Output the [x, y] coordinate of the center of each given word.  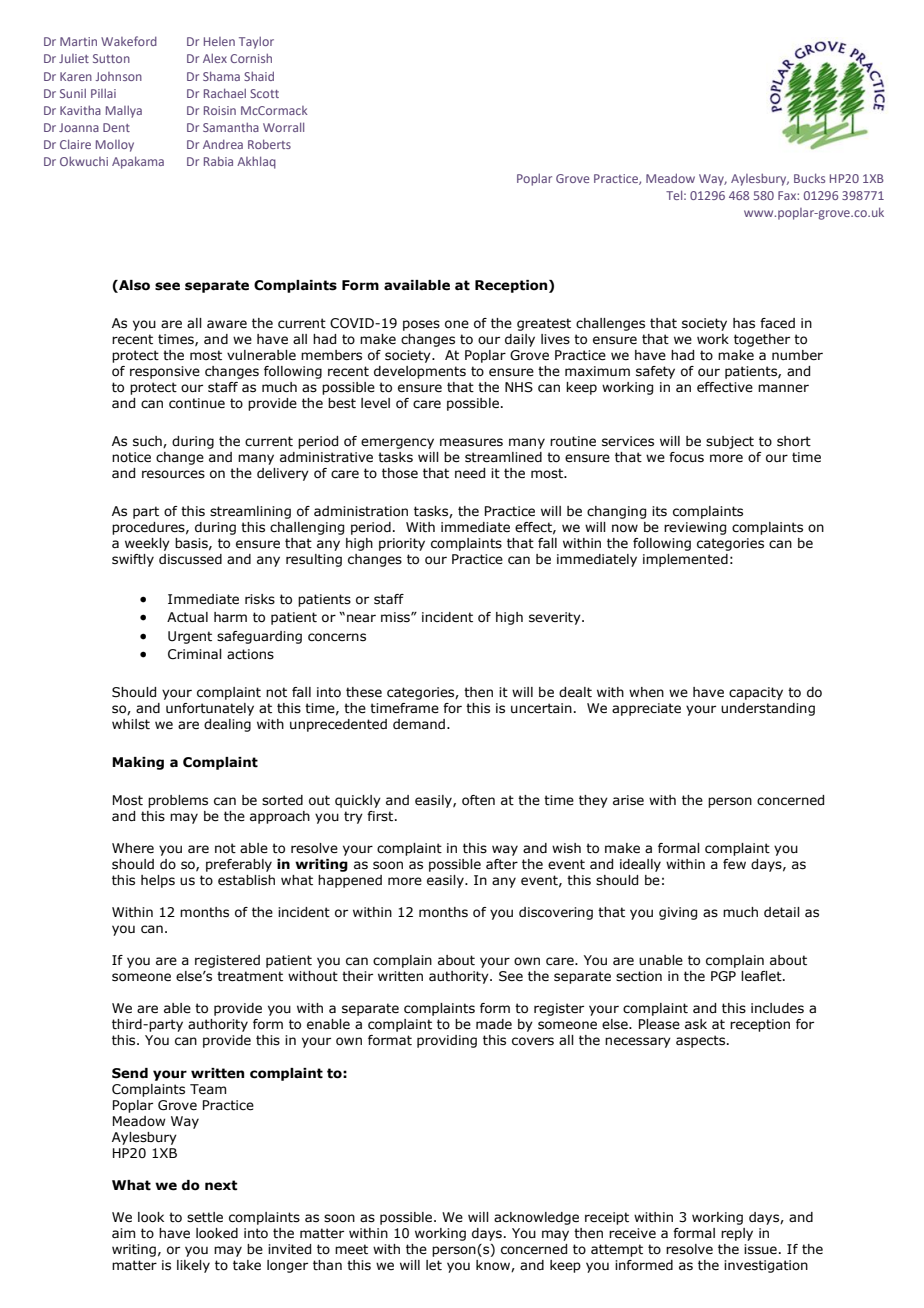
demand [419, 724]
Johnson [119, 76]
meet [351, 1249]
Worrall [283, 127]
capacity [756, 693]
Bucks [809, 178]
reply [737, 1234]
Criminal [195, 654]
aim [123, 1233]
